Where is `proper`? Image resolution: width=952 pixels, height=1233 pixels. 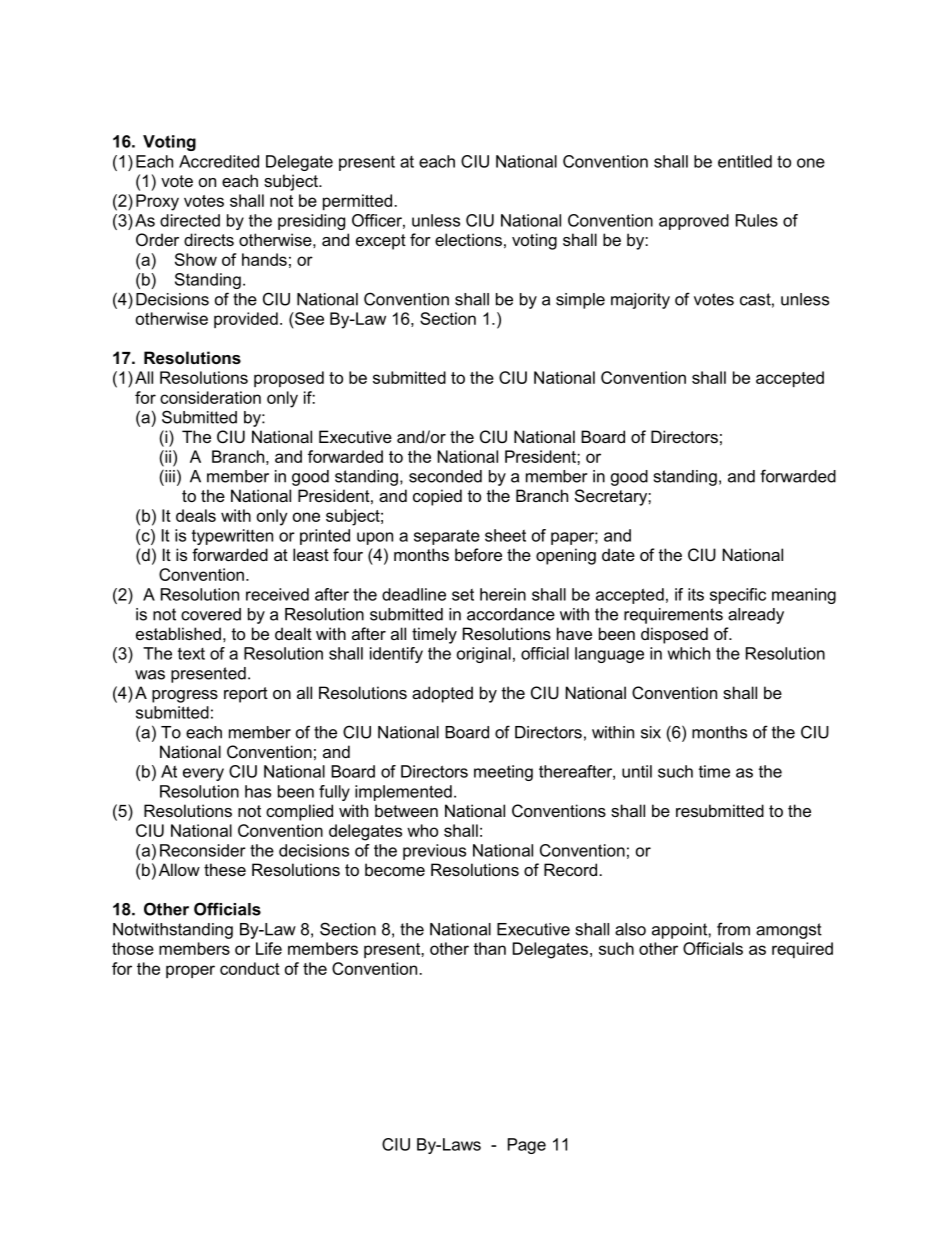
proper is located at coordinates (190, 971).
